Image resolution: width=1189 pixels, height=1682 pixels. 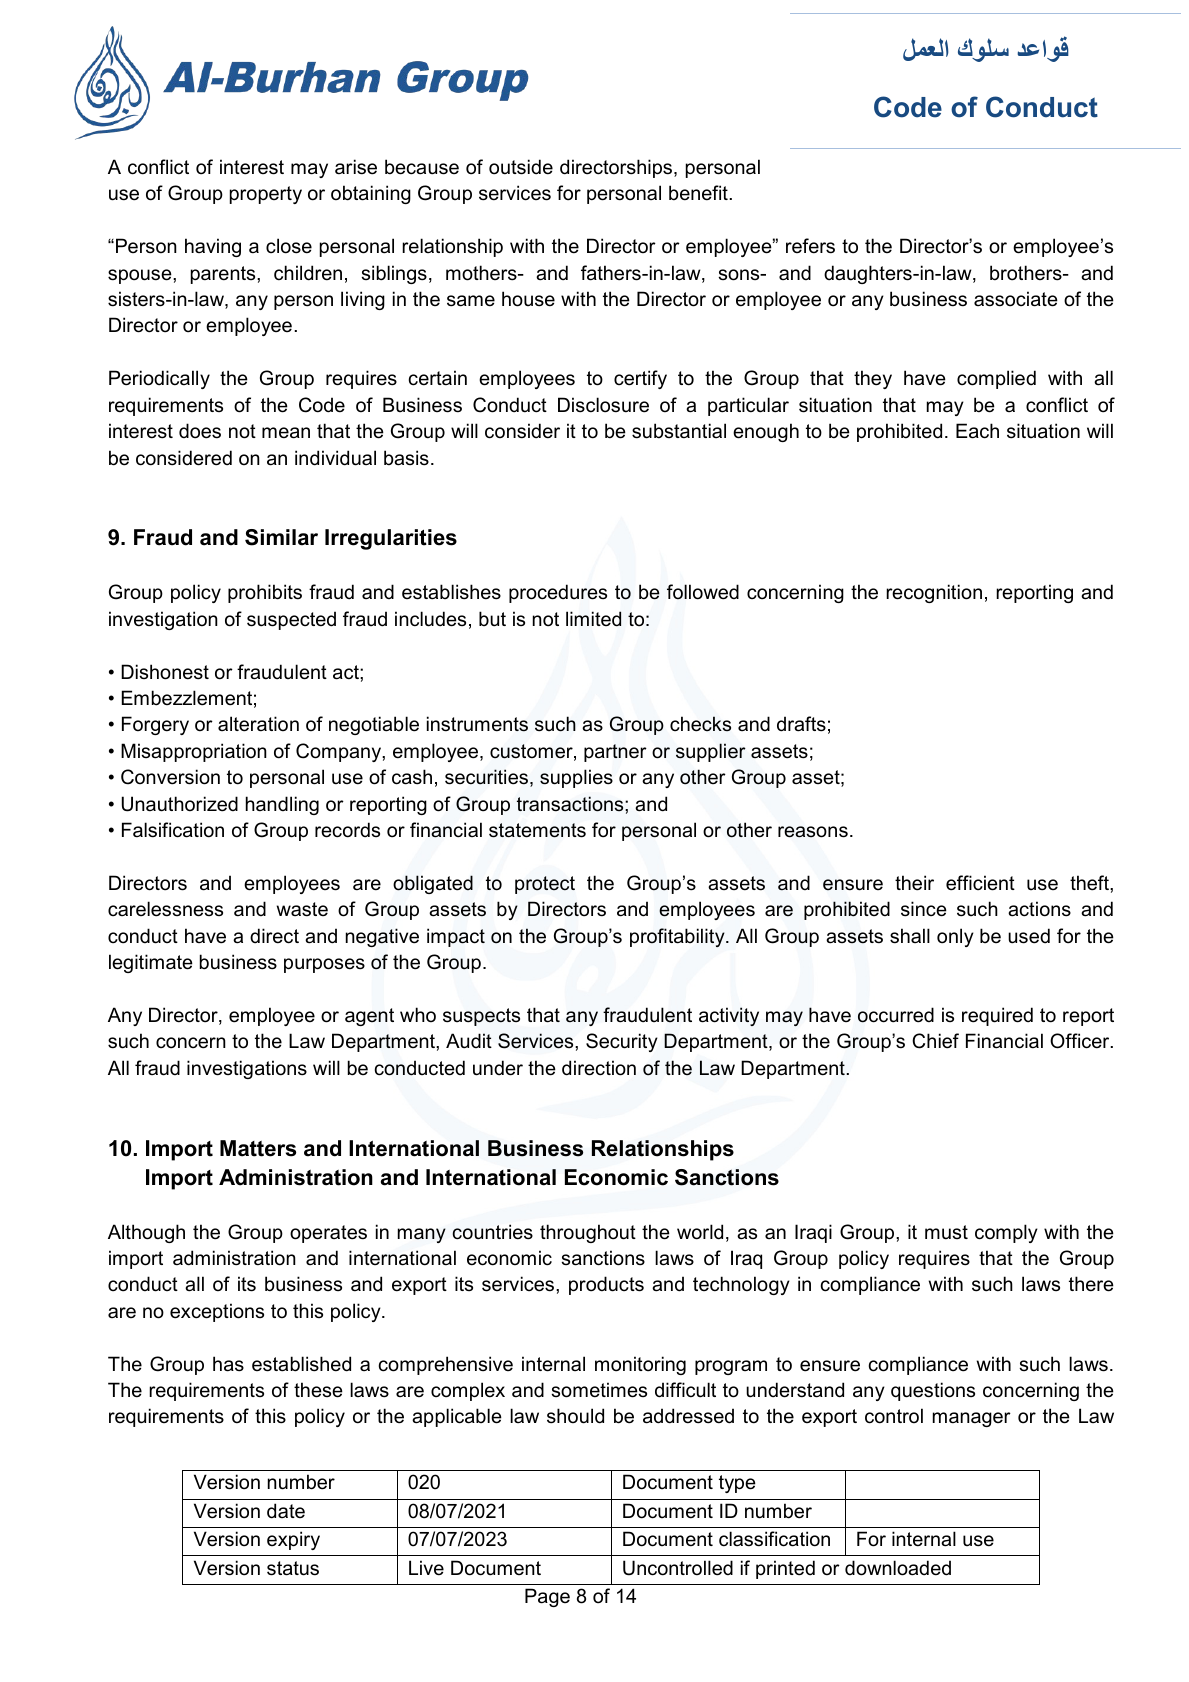 I want to click on associate, so click(x=1016, y=299).
